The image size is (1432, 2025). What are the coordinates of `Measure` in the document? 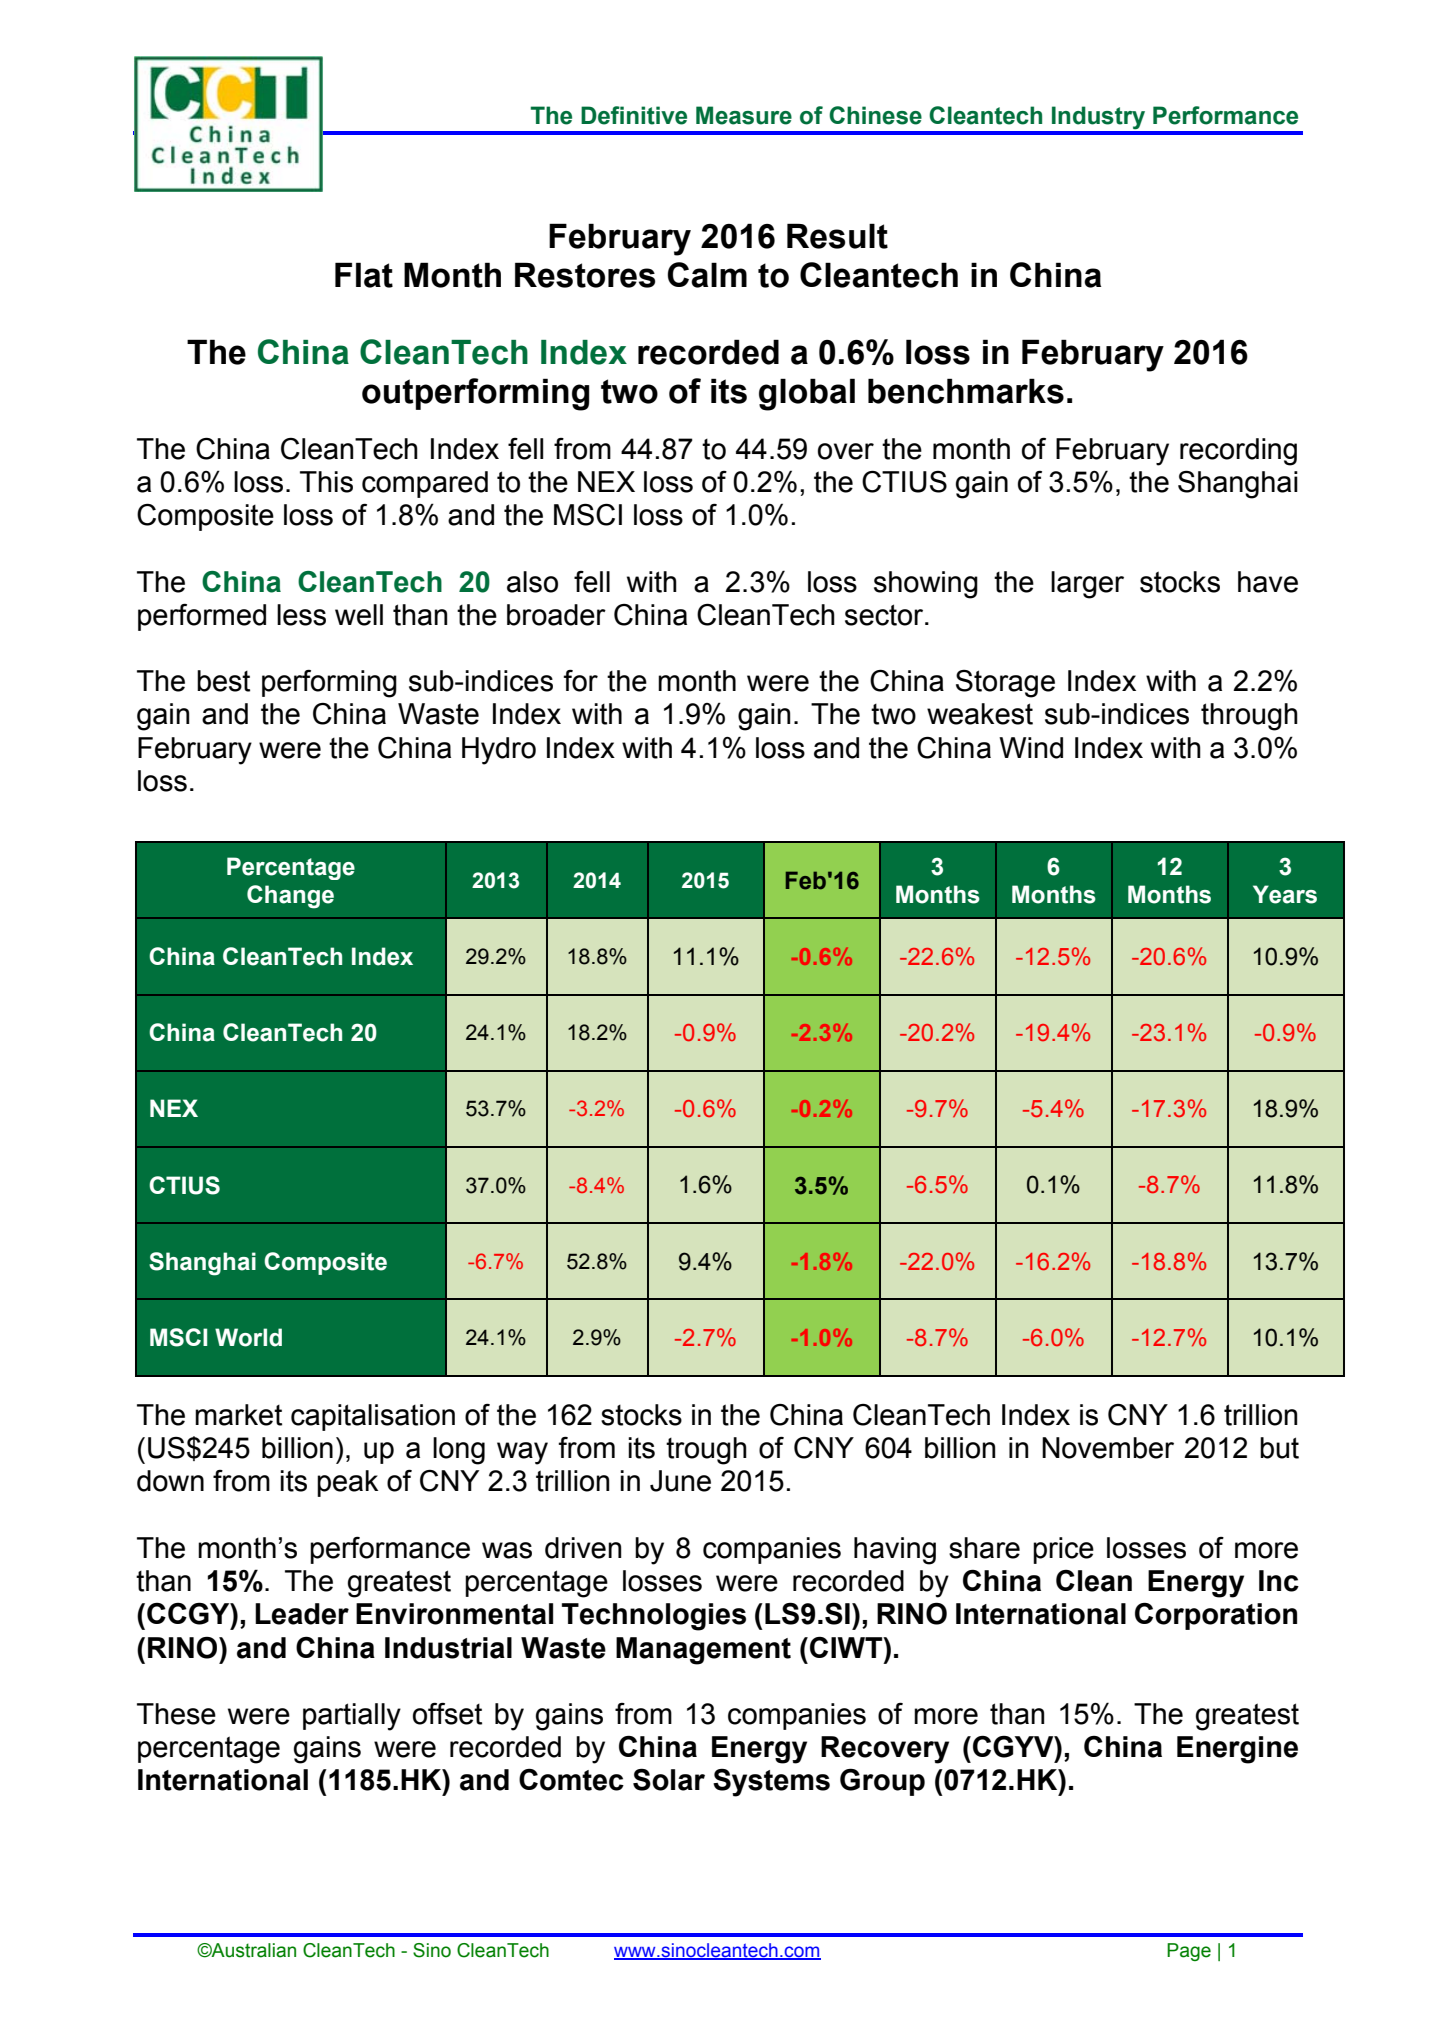 It's located at (744, 115).
